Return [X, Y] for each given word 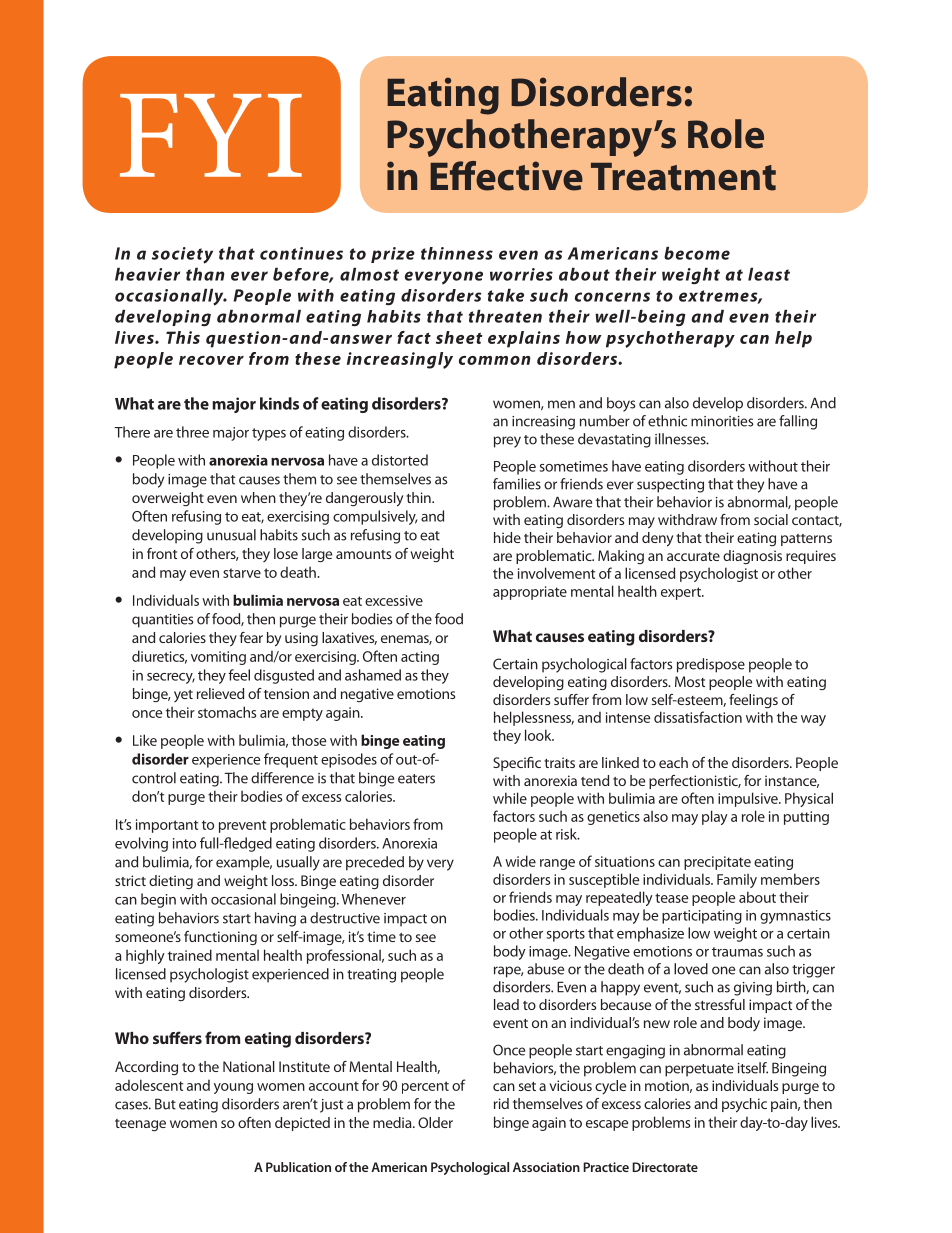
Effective [506, 176]
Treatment [683, 177]
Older [435, 1122]
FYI [211, 135]
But [165, 1104]
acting [420, 658]
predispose [711, 665]
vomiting [218, 658]
